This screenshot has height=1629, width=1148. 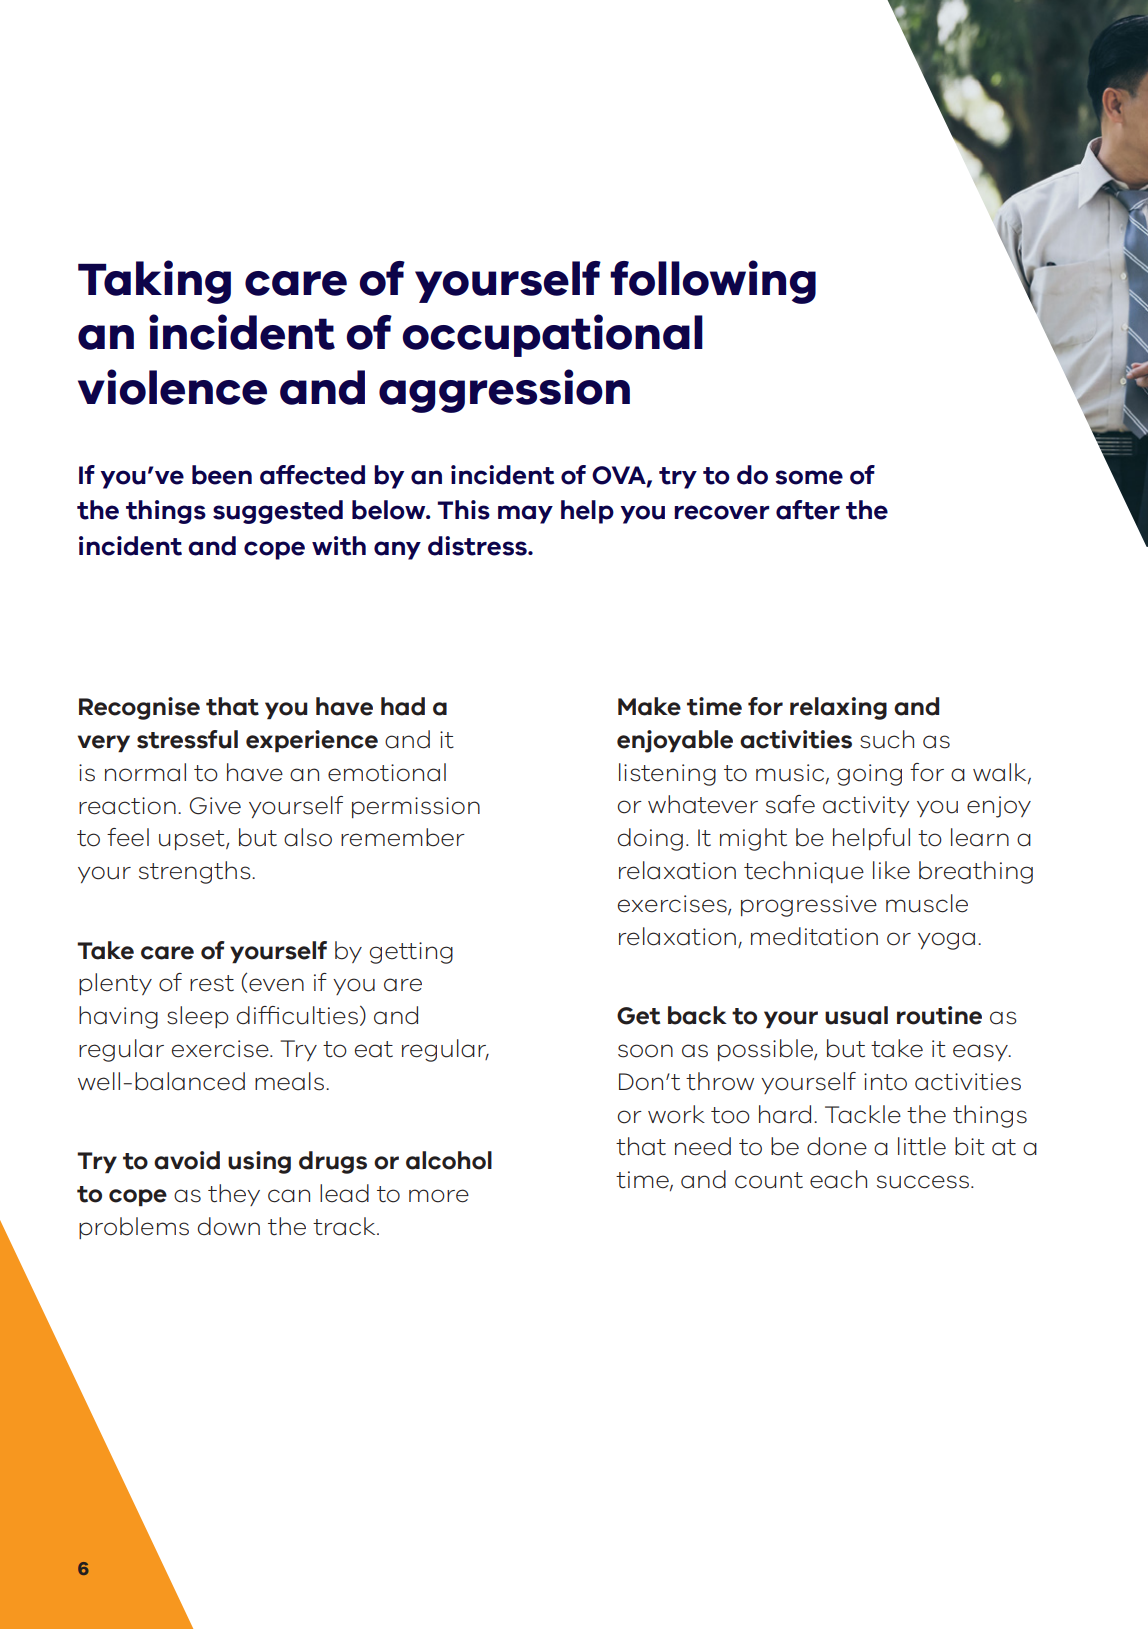 I want to click on soon, so click(x=645, y=1051).
